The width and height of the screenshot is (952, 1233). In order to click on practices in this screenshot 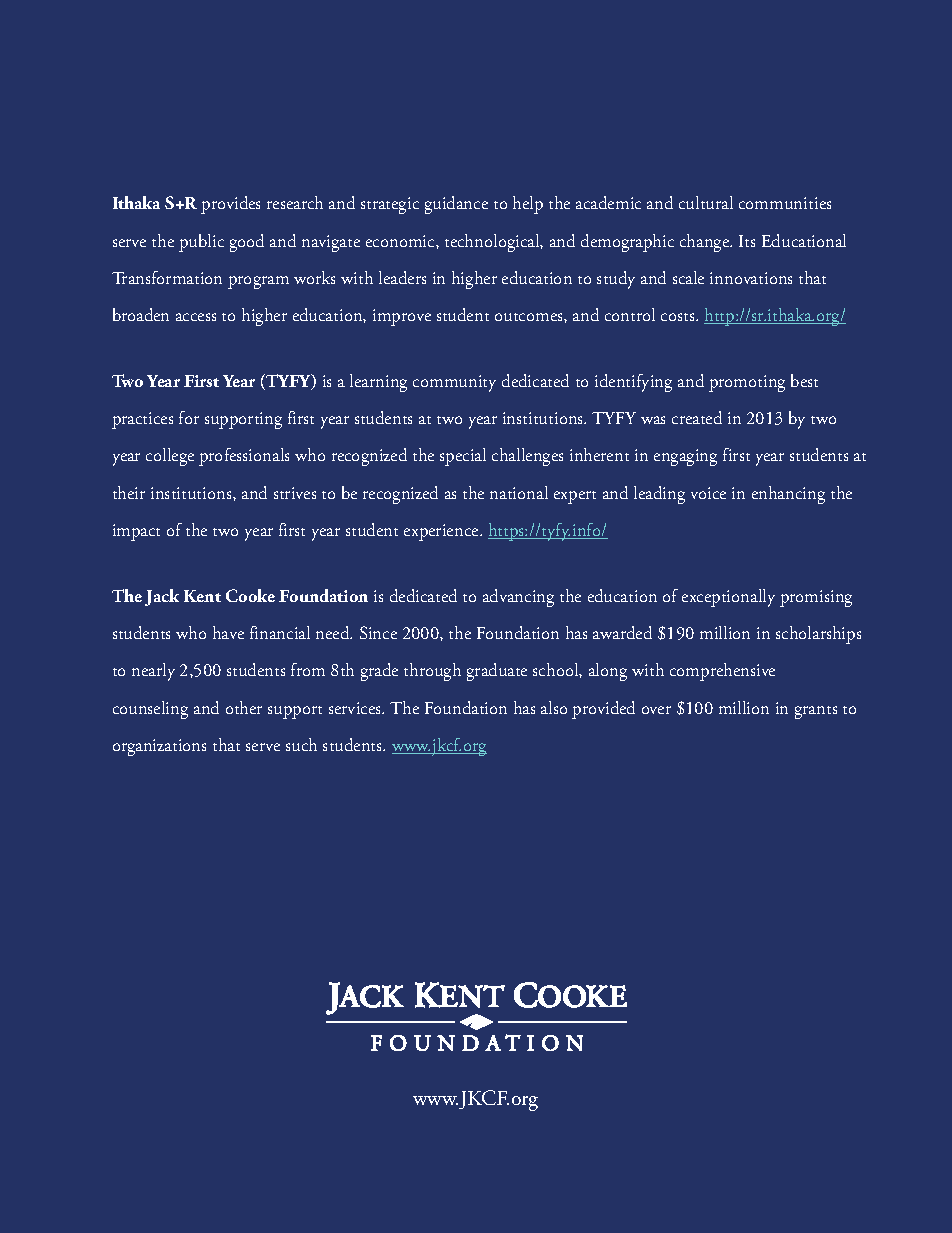, I will do `click(142, 420)`.
